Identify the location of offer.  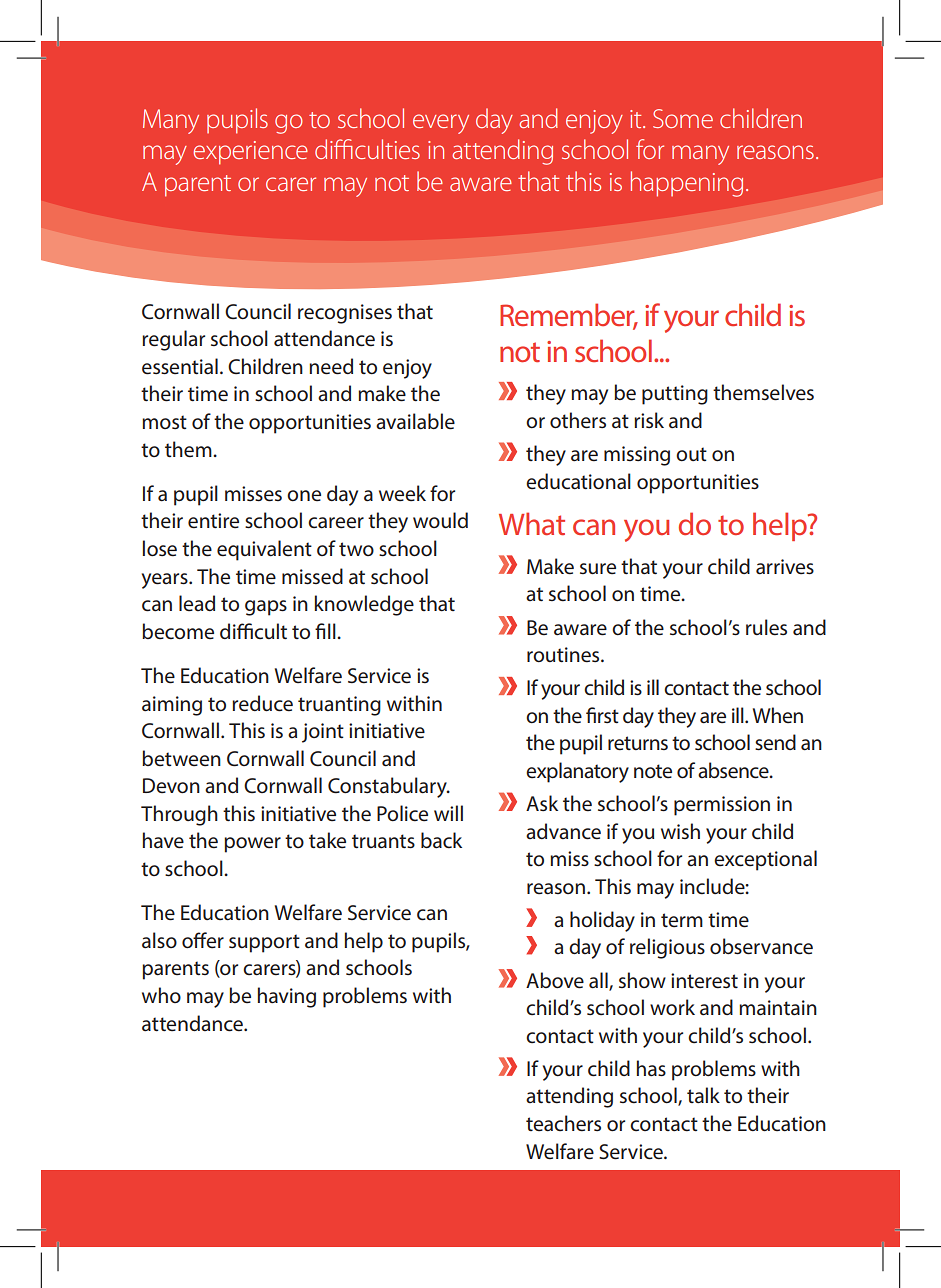
(203, 940).
